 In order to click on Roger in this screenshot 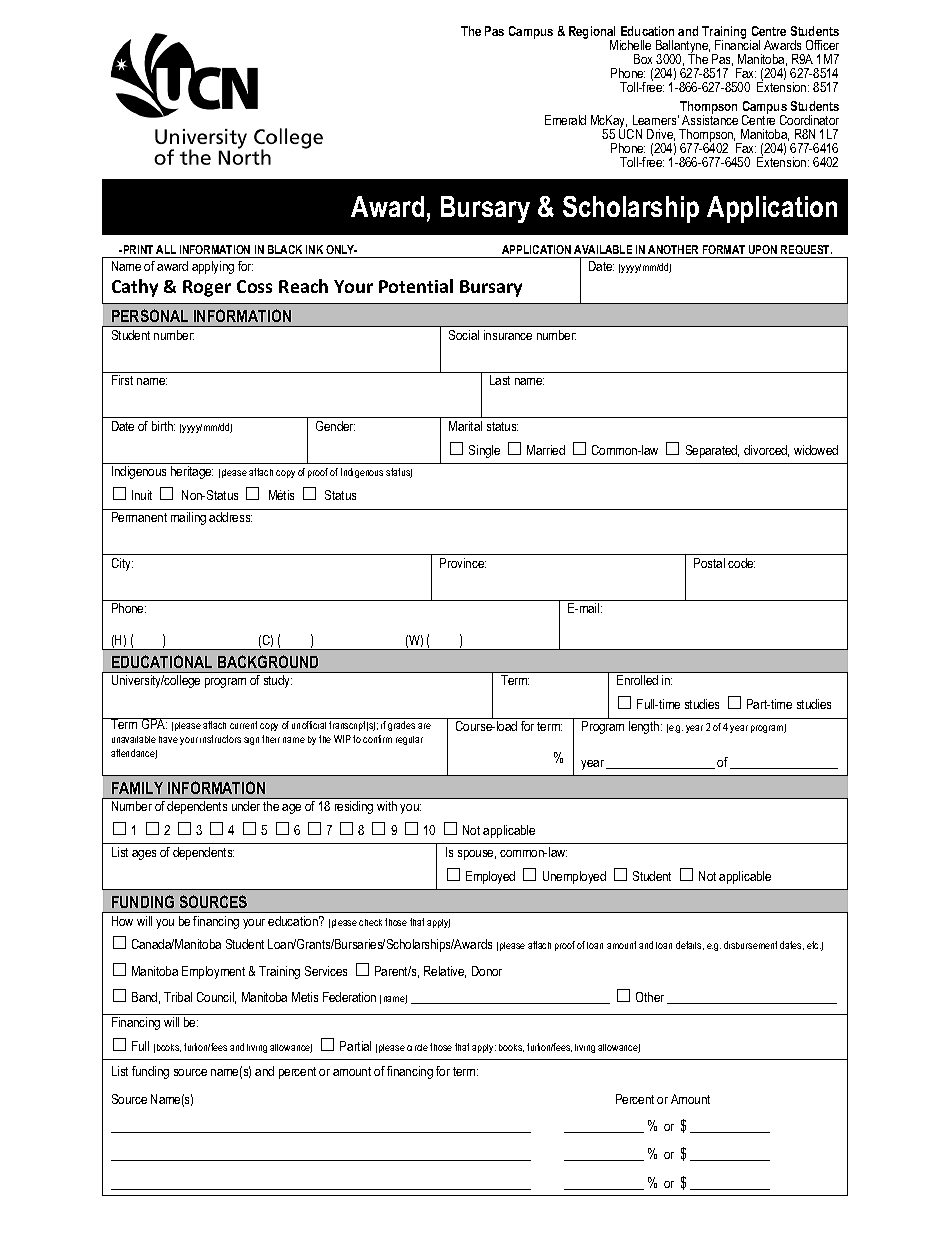, I will do `click(207, 288)`.
